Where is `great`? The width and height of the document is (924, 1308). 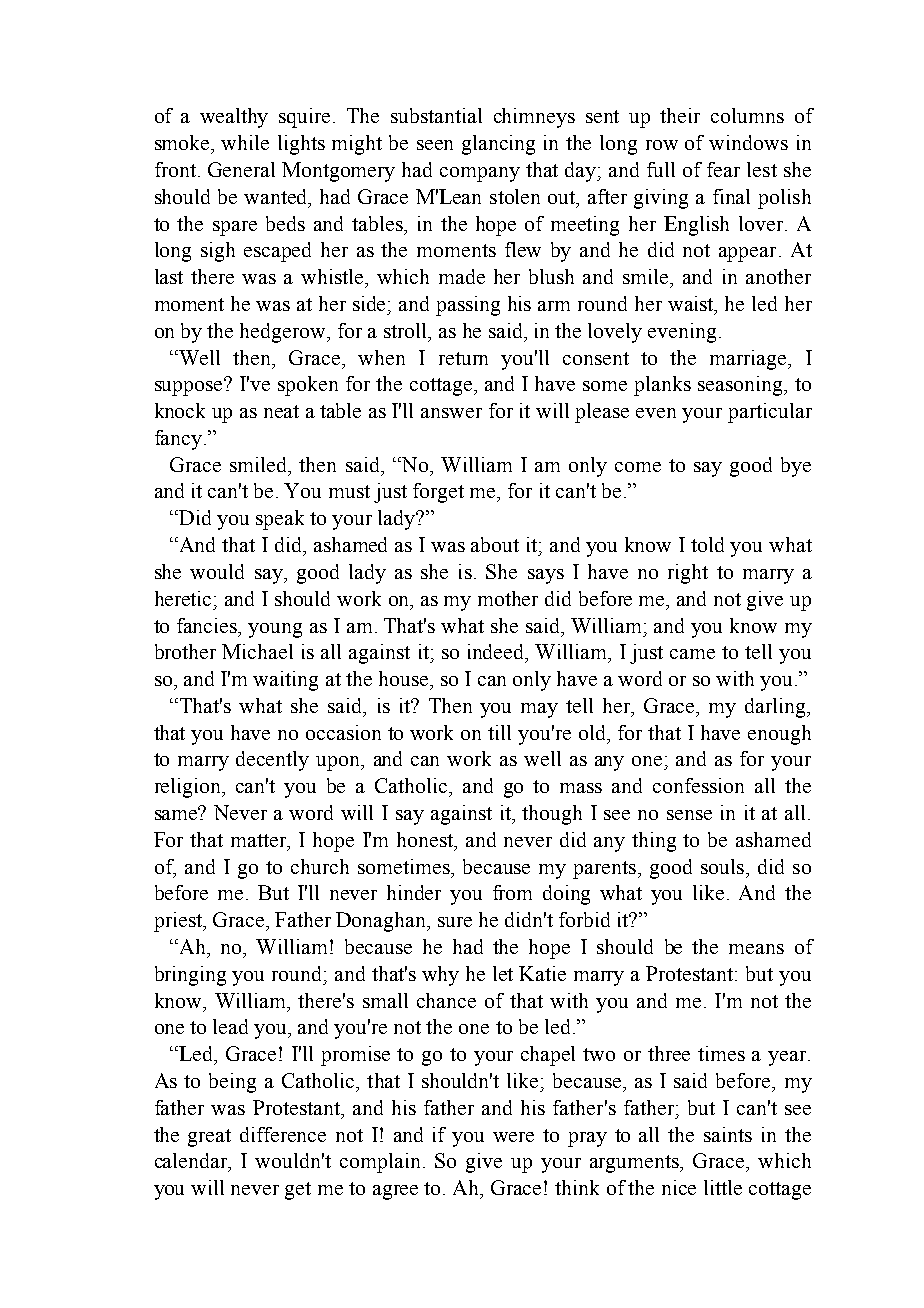
great is located at coordinates (209, 1138).
